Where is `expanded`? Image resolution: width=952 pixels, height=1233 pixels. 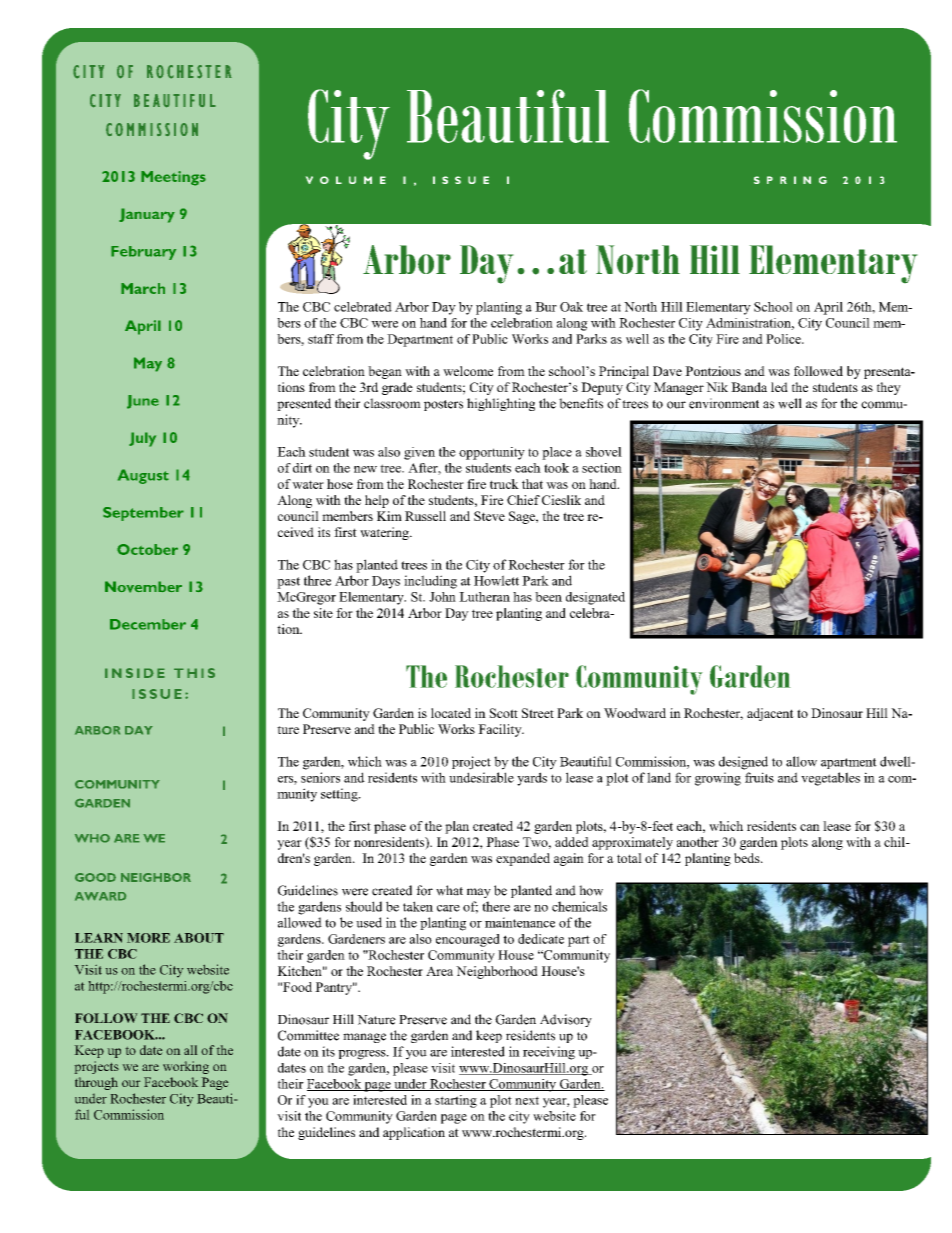
expanded is located at coordinates (523, 859).
